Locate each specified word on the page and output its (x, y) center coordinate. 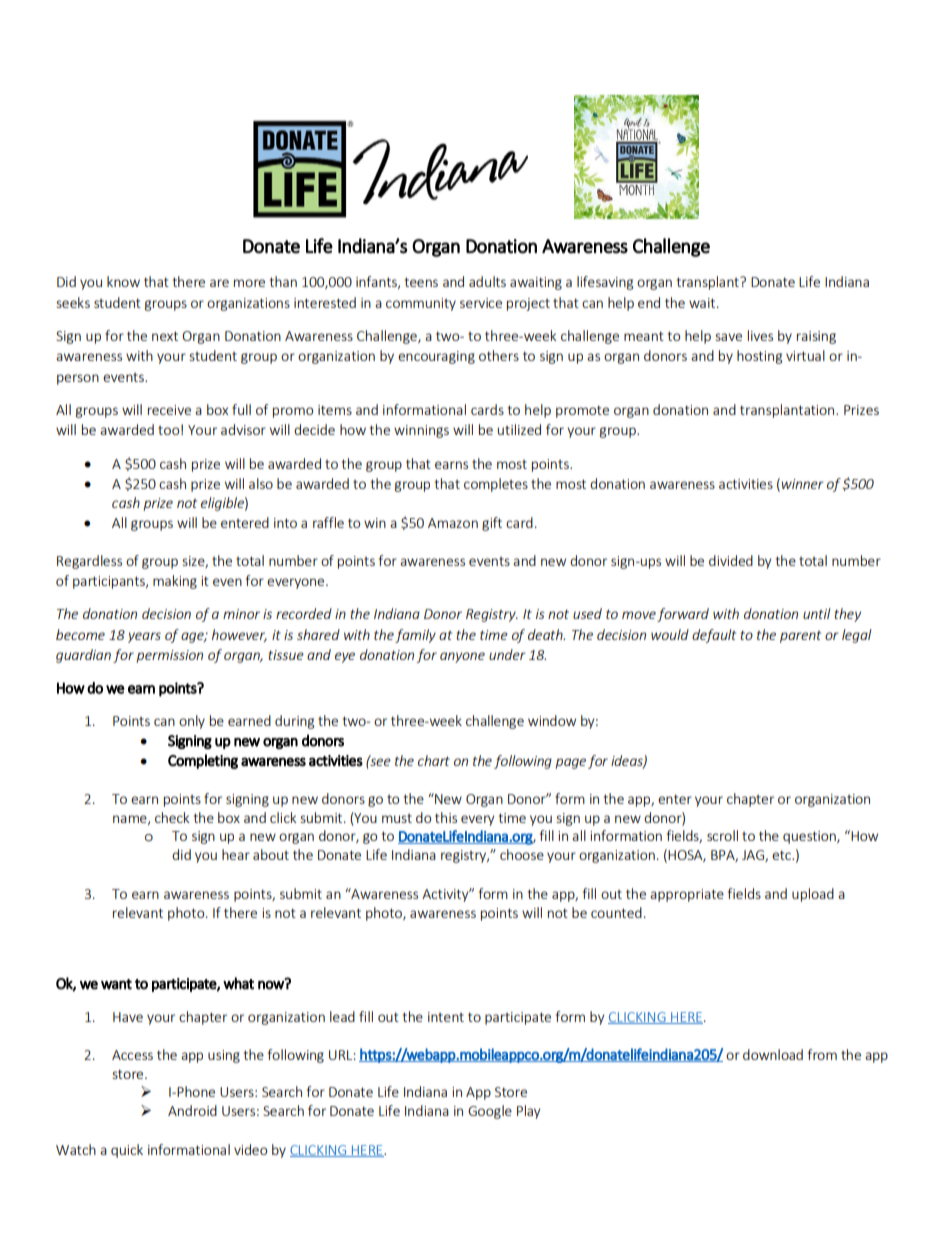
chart (434, 760)
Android (192, 1110)
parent (800, 637)
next (165, 336)
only (192, 722)
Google (490, 1112)
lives (760, 335)
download (773, 1054)
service (481, 303)
